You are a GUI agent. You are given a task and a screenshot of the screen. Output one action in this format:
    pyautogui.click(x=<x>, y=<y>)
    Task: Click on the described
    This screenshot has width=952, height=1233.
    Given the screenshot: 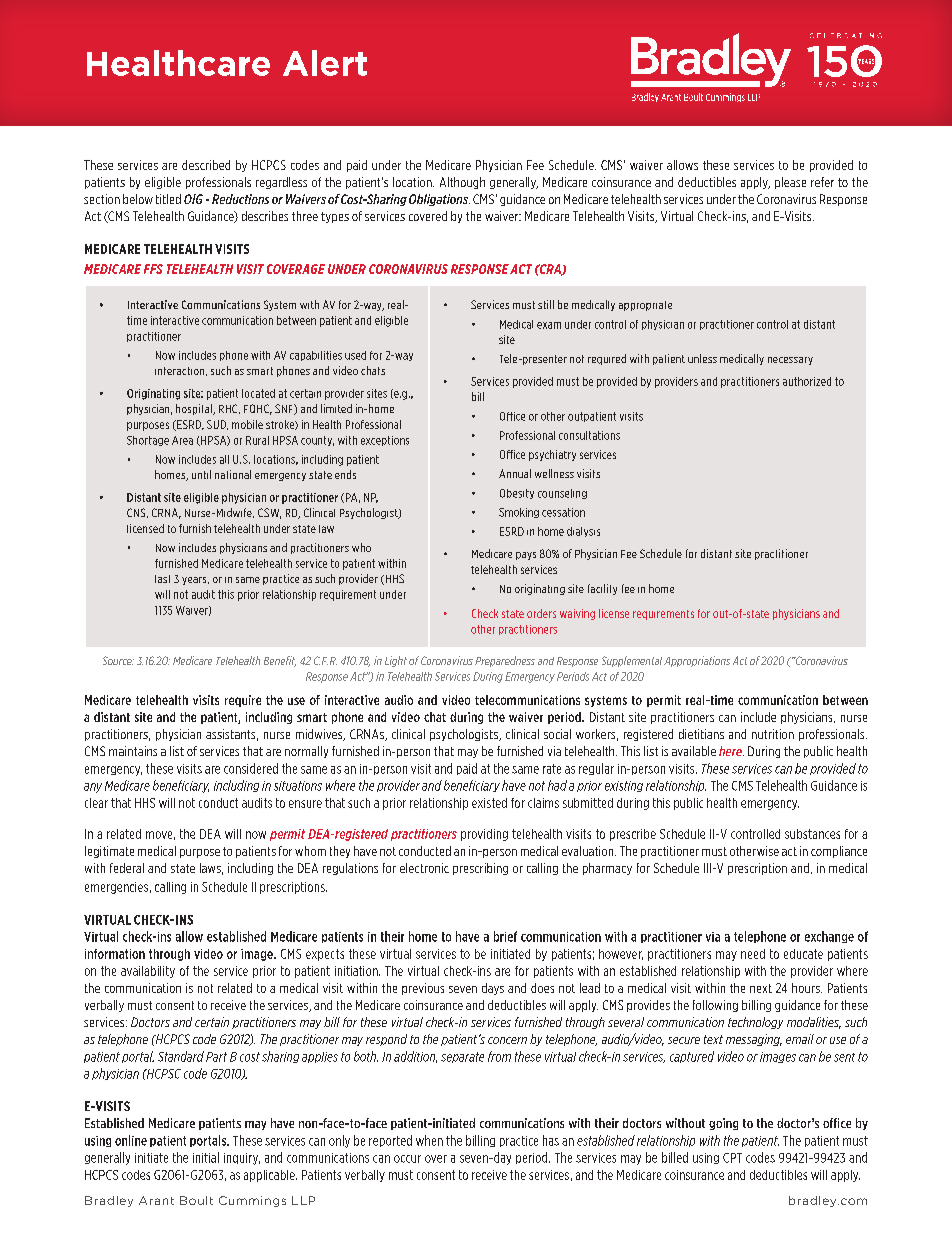 What is the action you would take?
    pyautogui.click(x=206, y=165)
